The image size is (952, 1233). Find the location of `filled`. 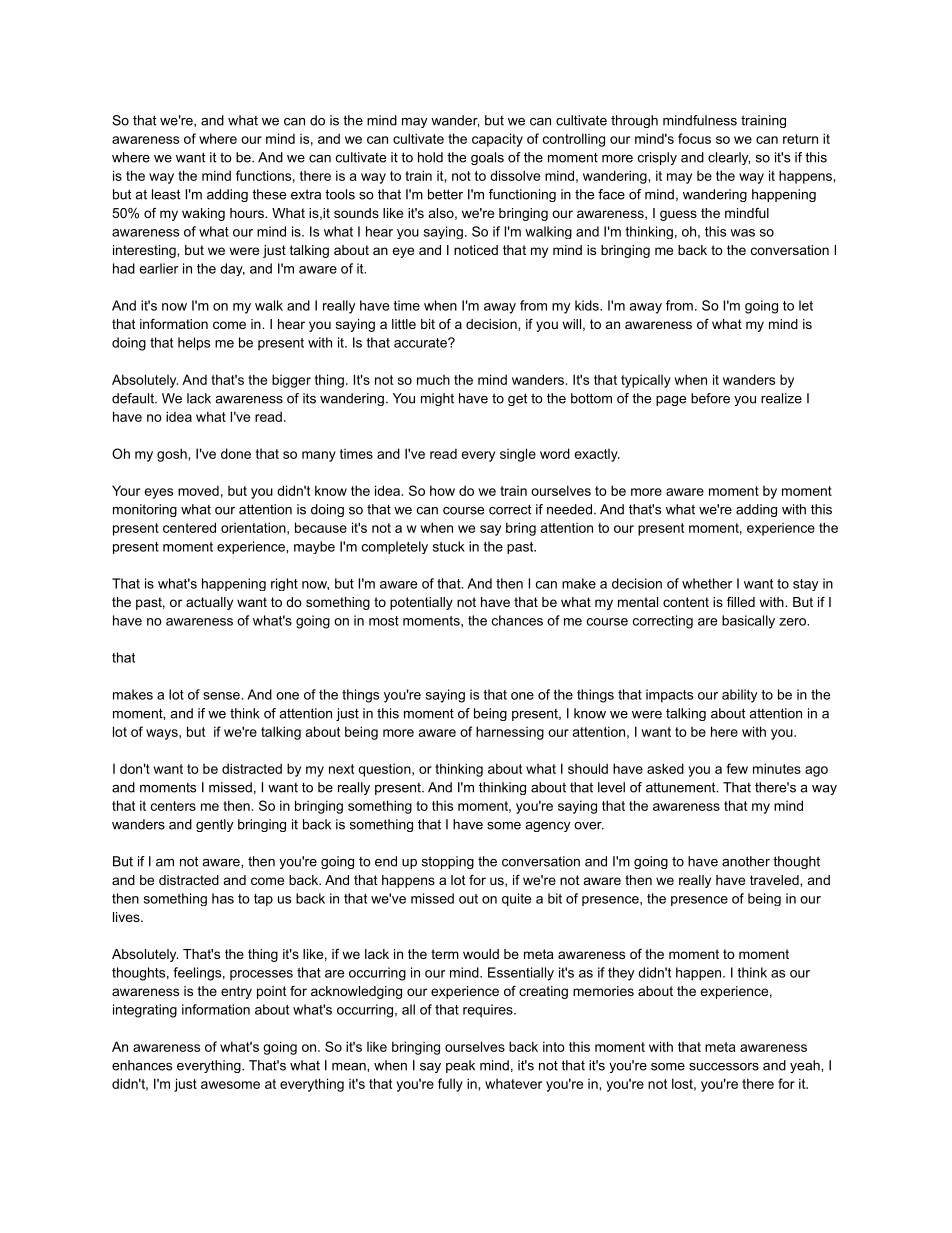

filled is located at coordinates (741, 602).
